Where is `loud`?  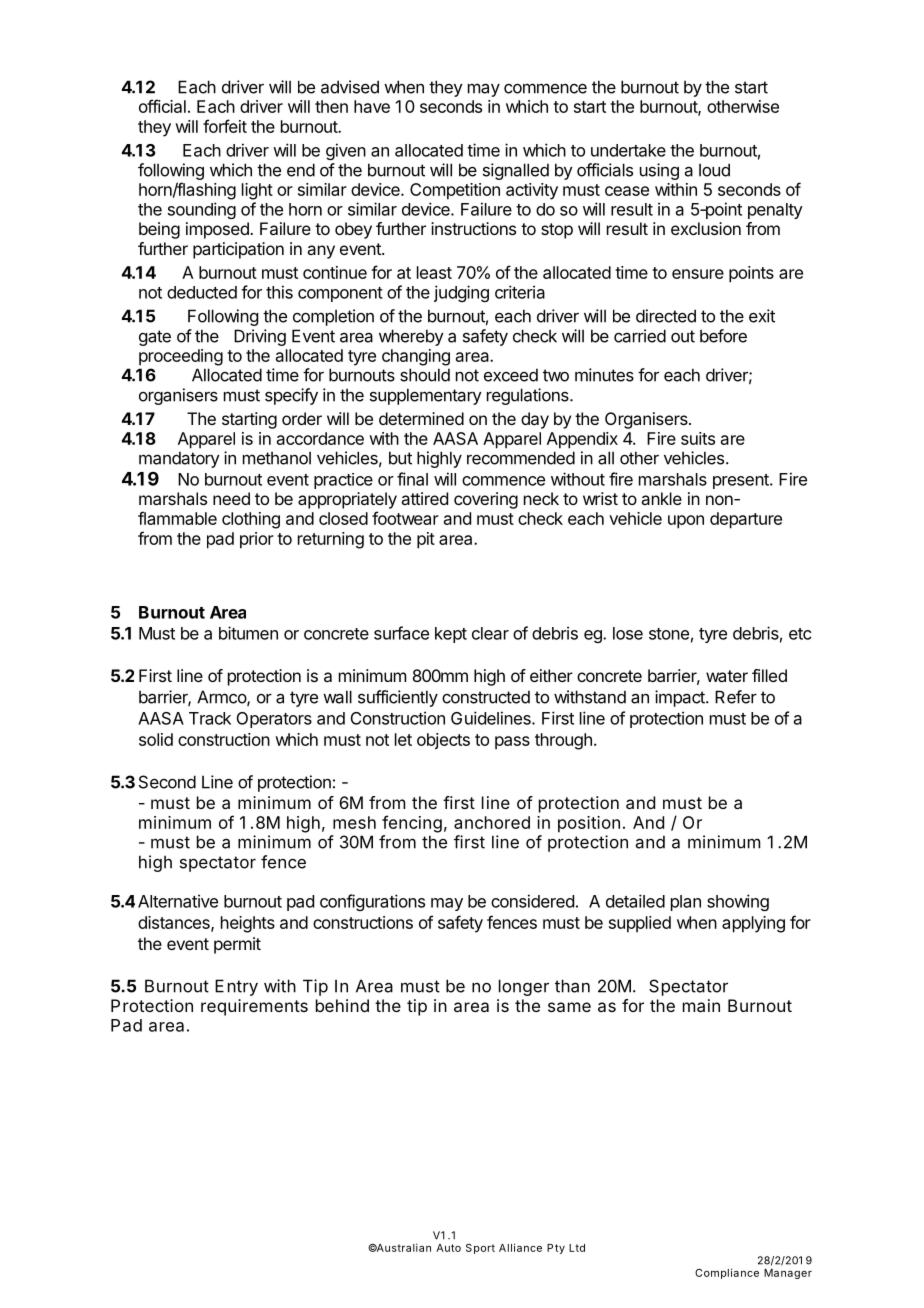
loud is located at coordinates (714, 170).
